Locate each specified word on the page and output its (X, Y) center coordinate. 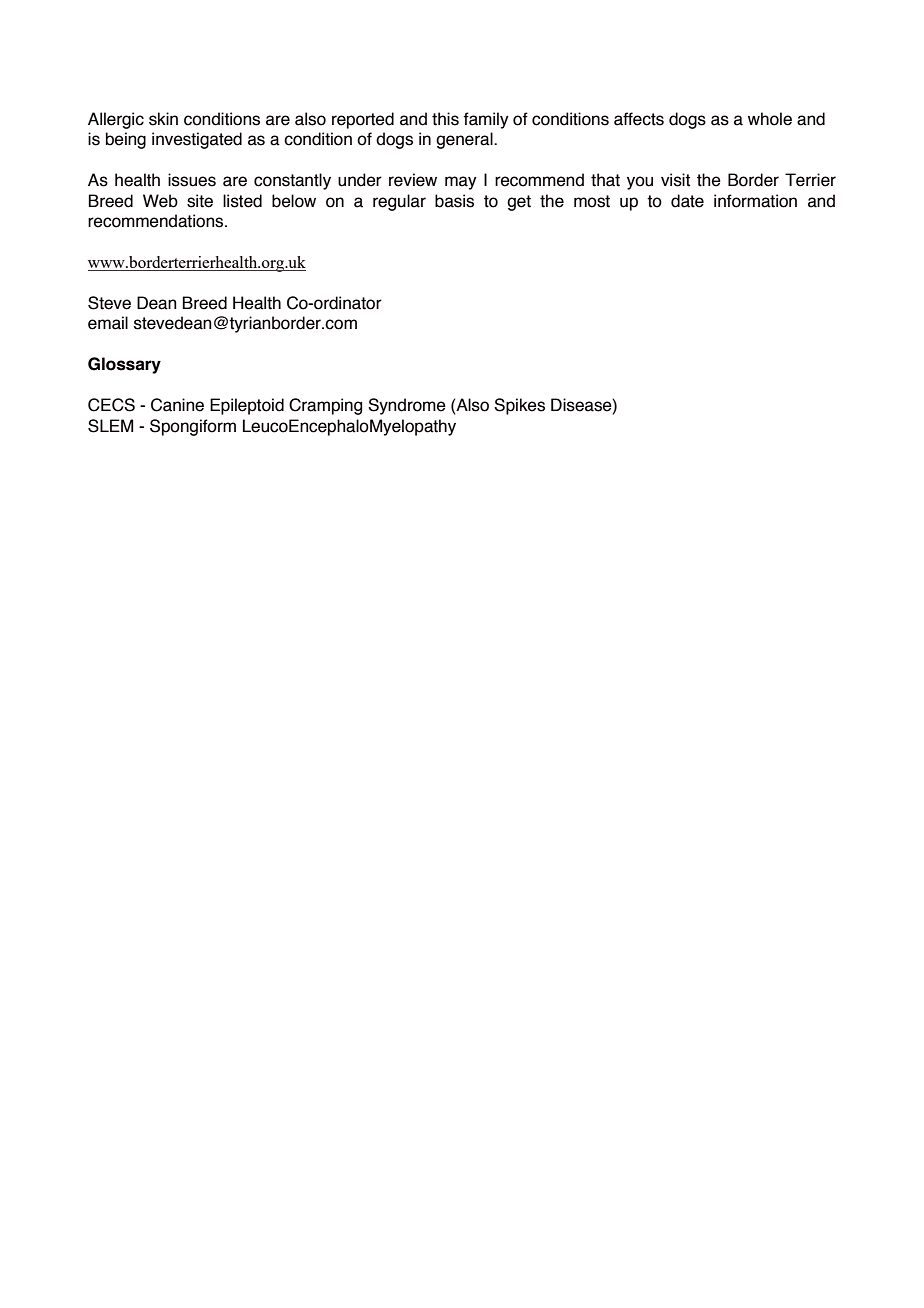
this (445, 119)
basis (454, 201)
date (687, 201)
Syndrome (407, 406)
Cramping (325, 406)
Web (160, 201)
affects (639, 119)
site (200, 201)
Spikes (519, 406)
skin (163, 119)
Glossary (124, 365)
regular (399, 202)
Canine (177, 405)
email (108, 323)
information (755, 201)
